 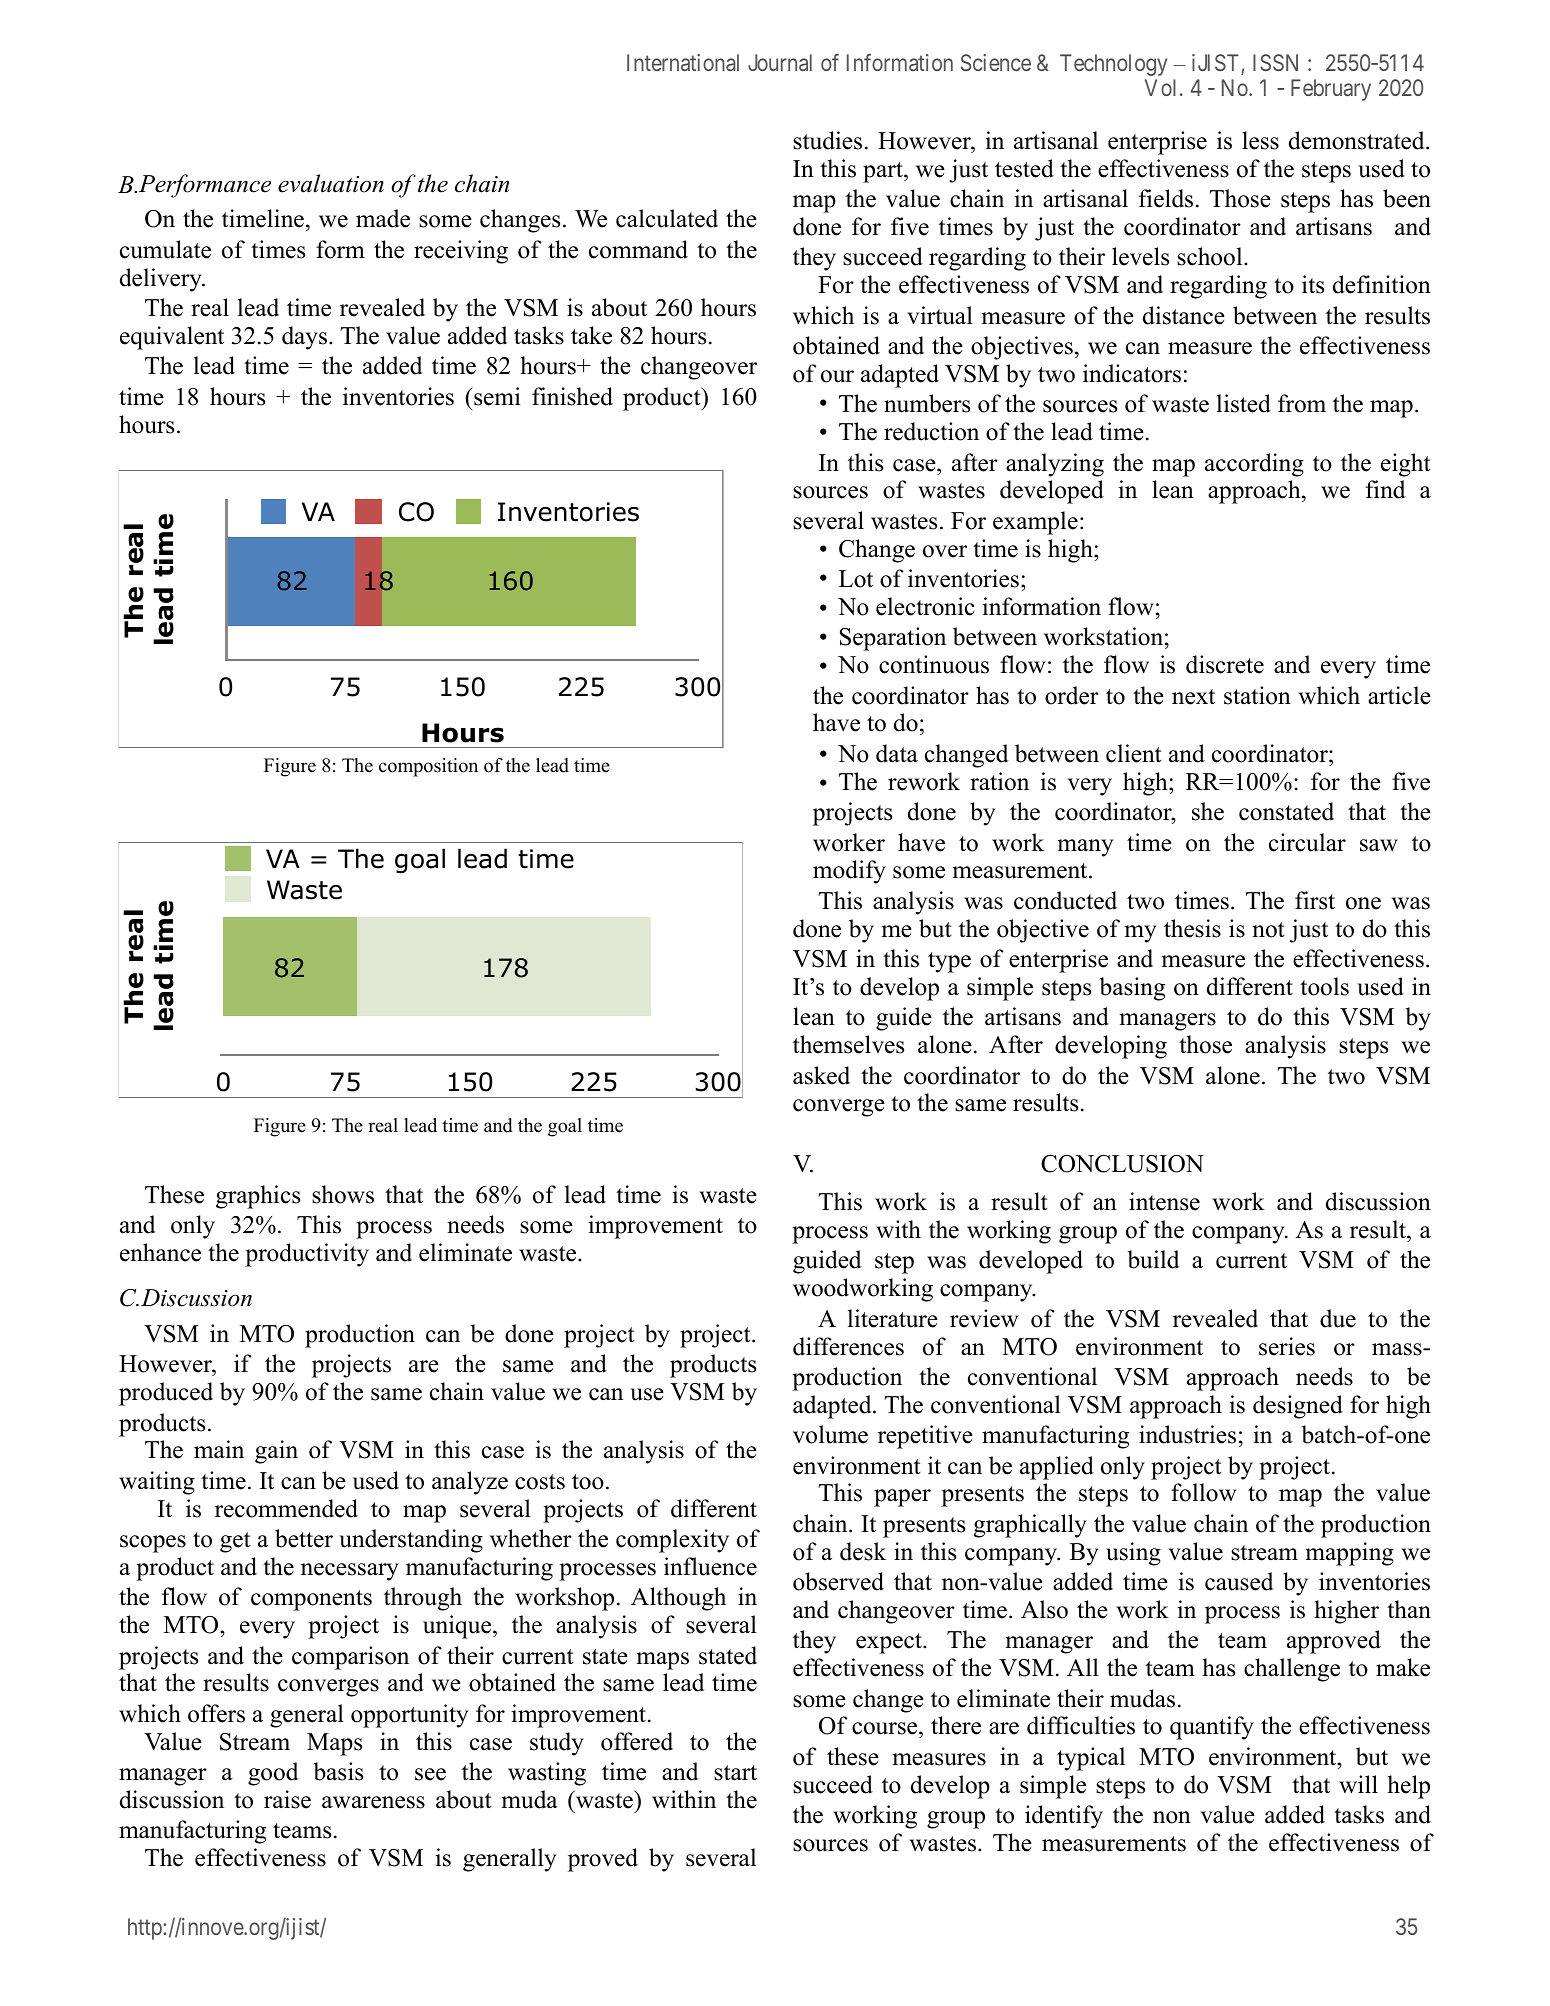 I want to click on start, so click(x=735, y=1773).
